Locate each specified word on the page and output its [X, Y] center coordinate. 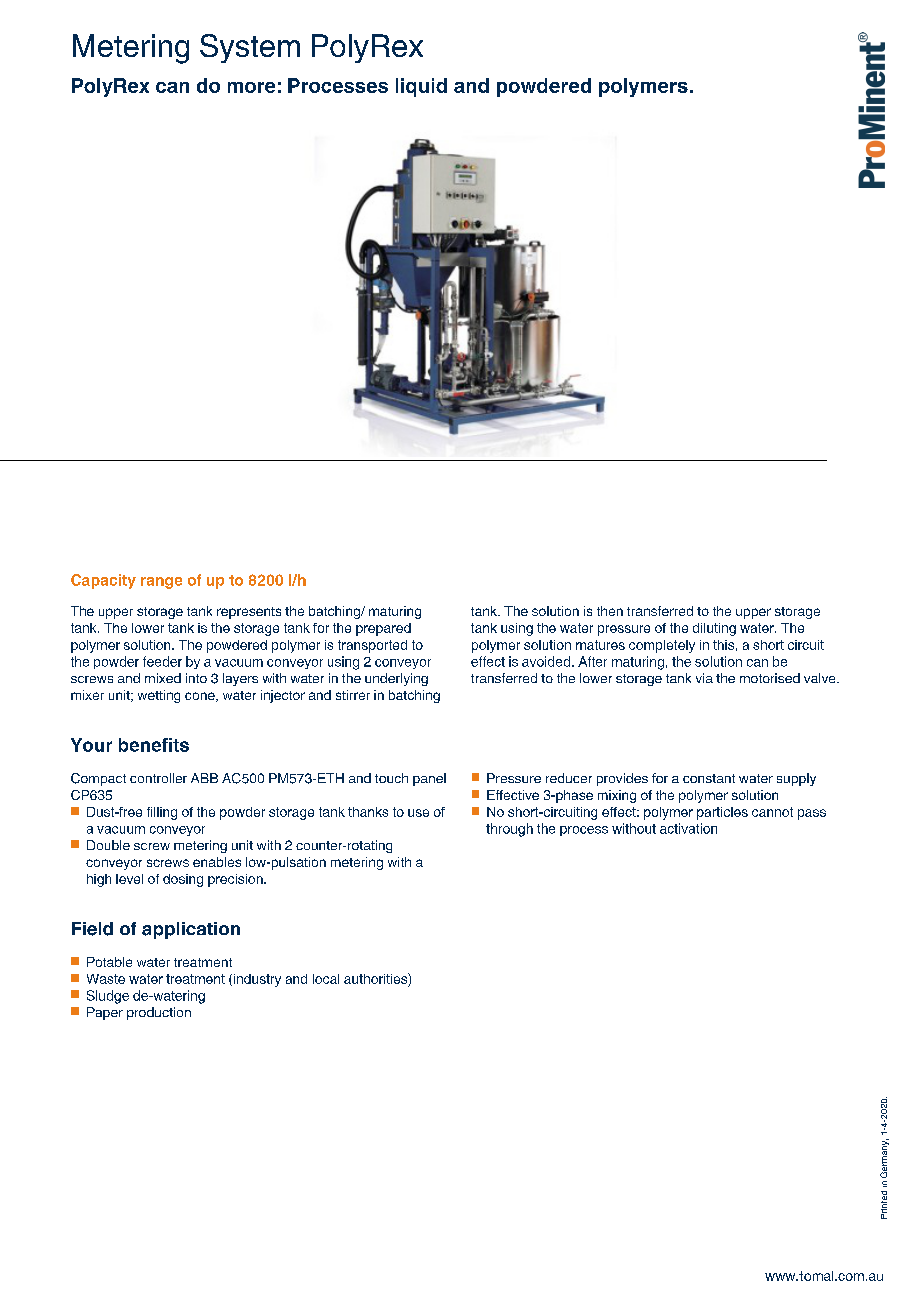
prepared [383, 629]
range [161, 583]
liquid [421, 87]
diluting [714, 629]
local [326, 979]
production [159, 1013]
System [250, 48]
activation [688, 828]
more [251, 87]
